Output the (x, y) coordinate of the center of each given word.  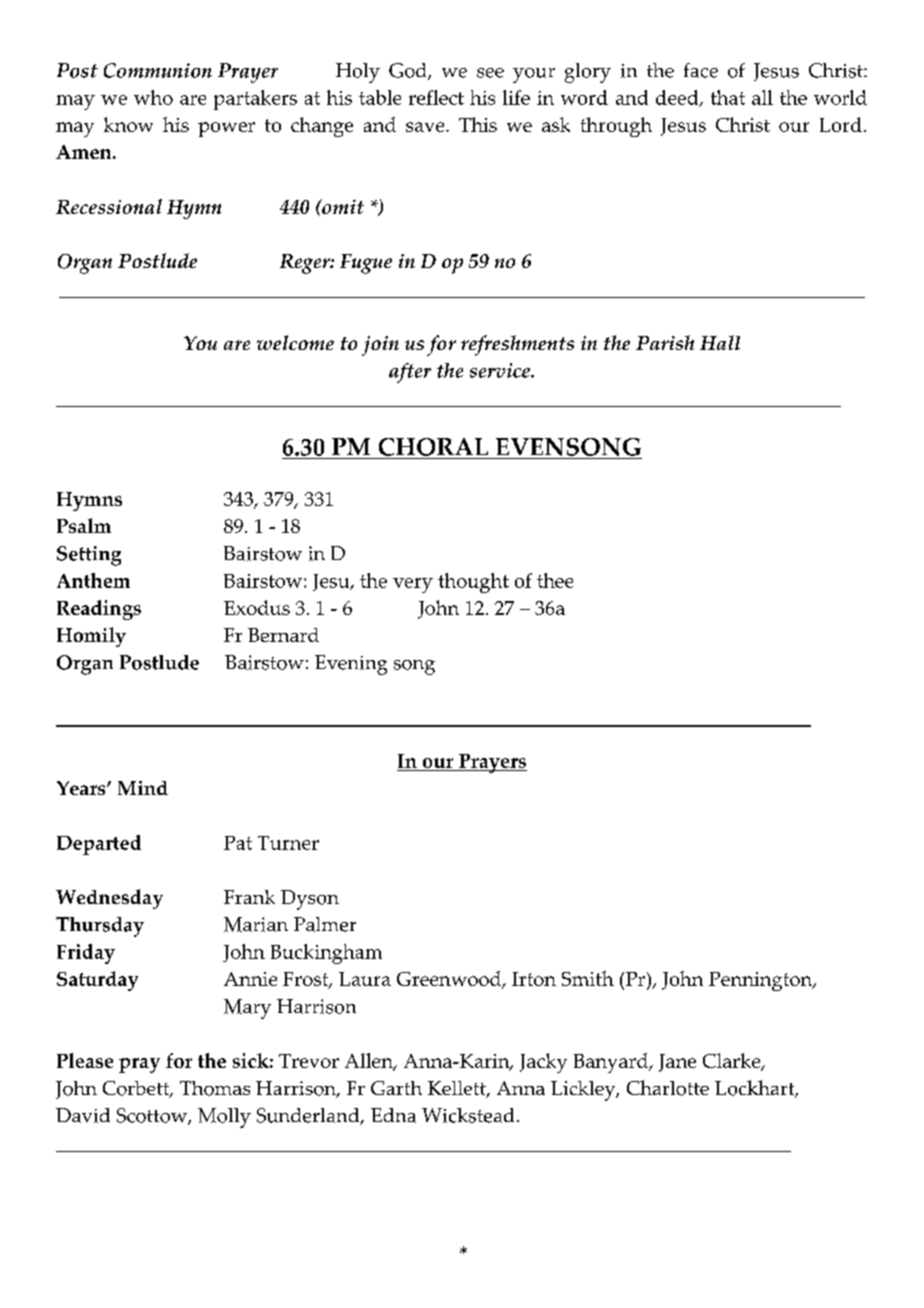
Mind (143, 788)
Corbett (137, 1089)
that (728, 97)
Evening (351, 665)
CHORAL (433, 448)
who (153, 97)
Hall (720, 342)
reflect (436, 97)
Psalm (84, 525)
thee (555, 580)
